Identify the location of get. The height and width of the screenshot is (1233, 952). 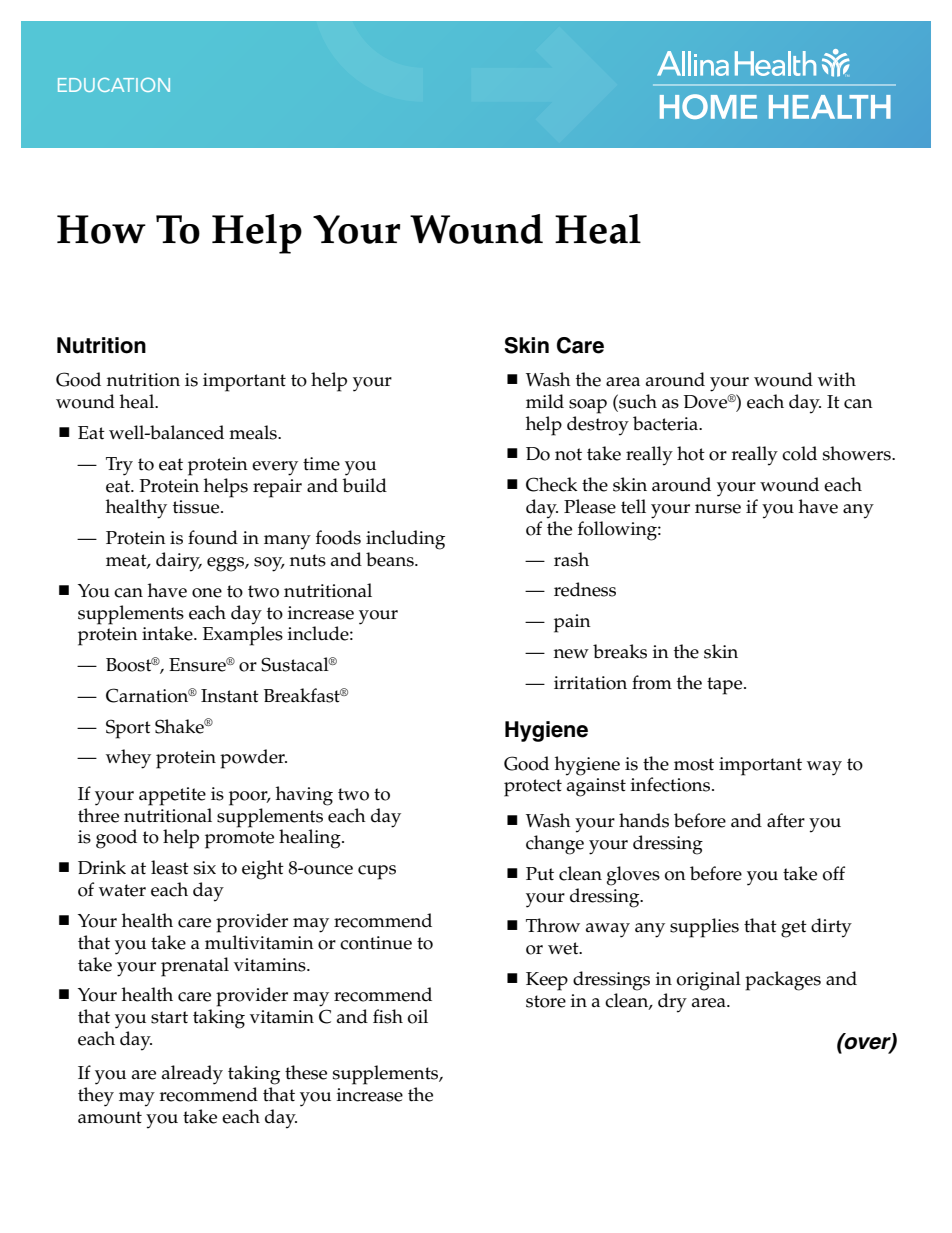
(794, 929).
